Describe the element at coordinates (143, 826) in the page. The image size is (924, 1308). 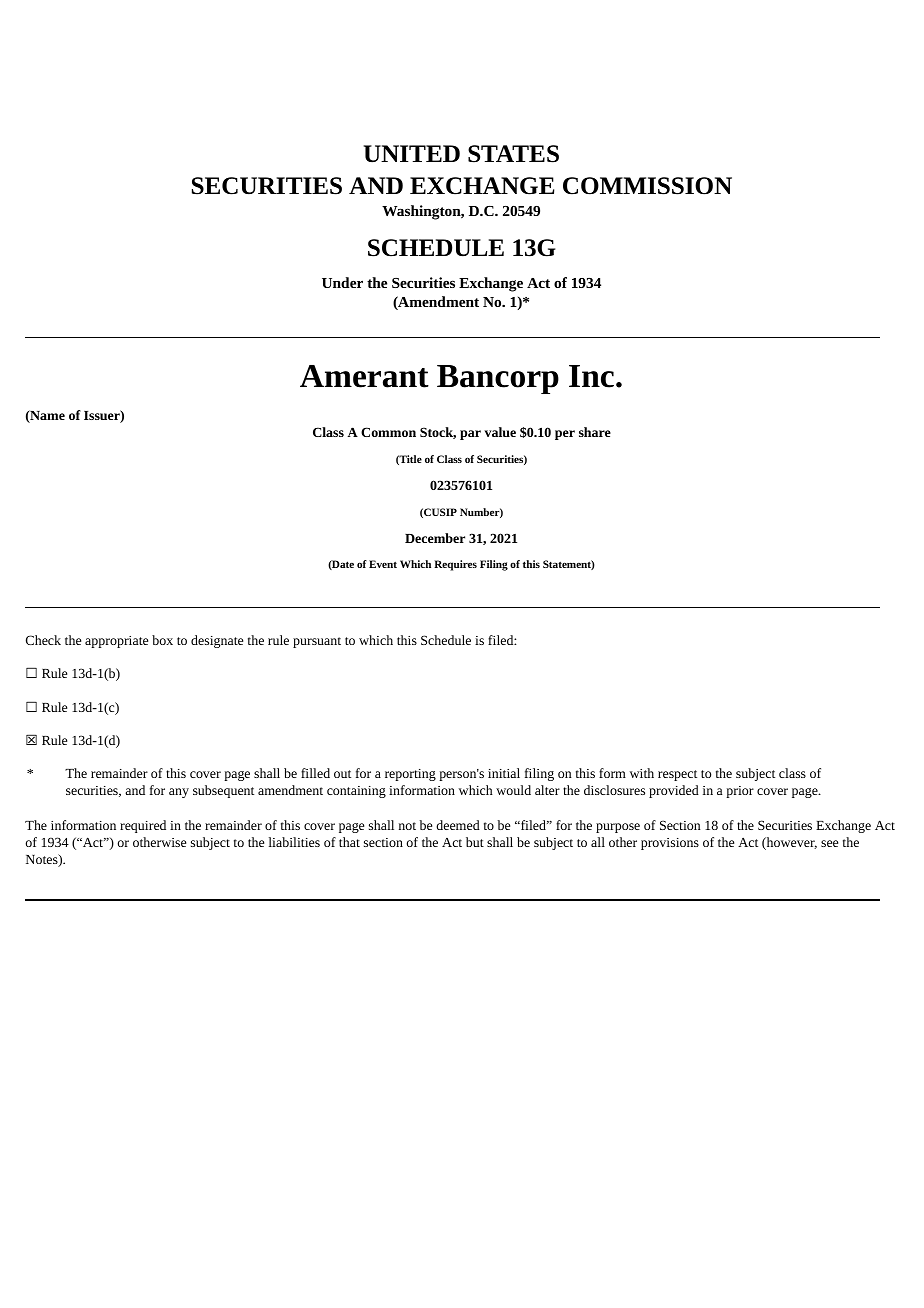
I see `required` at that location.
